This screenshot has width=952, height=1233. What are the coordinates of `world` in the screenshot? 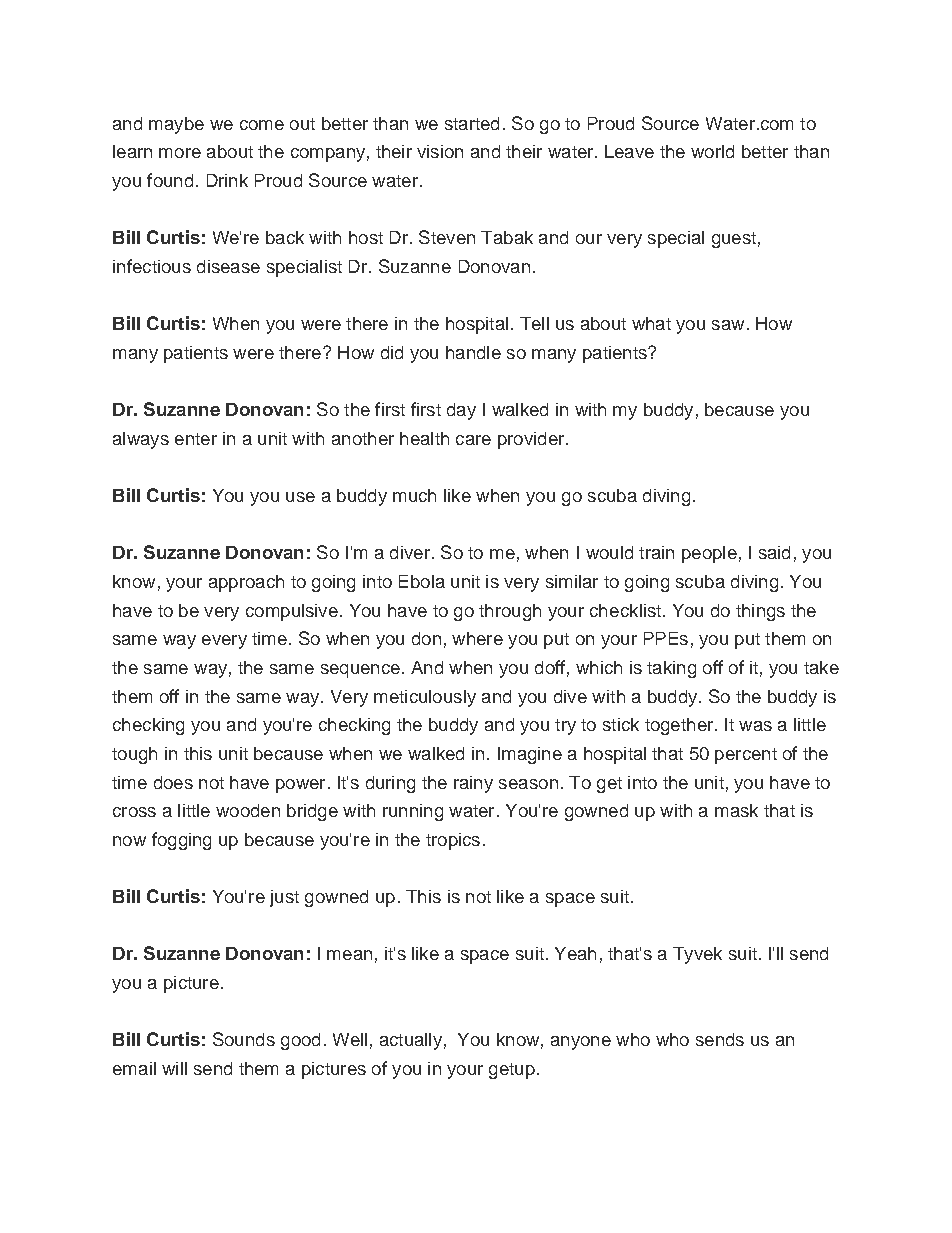 It's located at (712, 151).
